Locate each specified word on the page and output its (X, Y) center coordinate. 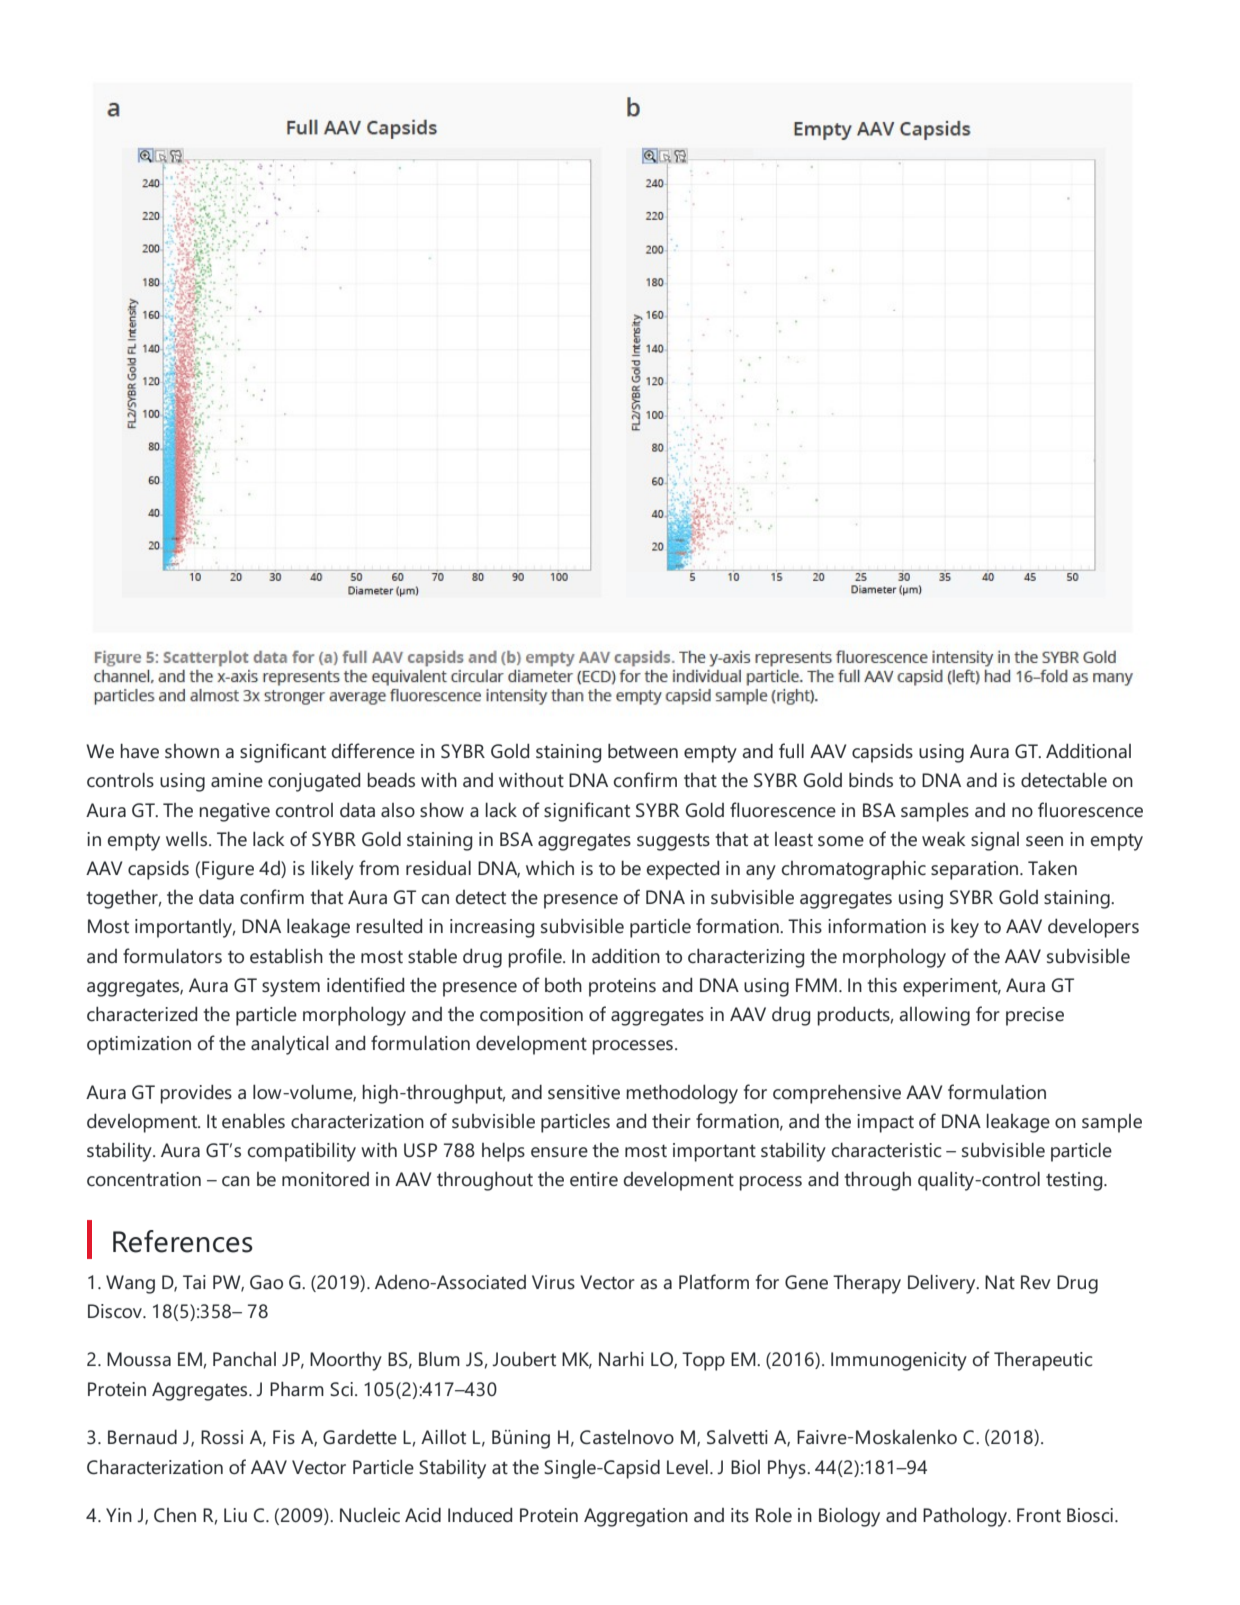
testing (1075, 1181)
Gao (266, 1282)
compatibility (302, 1152)
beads (391, 780)
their (671, 1121)
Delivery (943, 1284)
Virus (553, 1282)
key (965, 928)
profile (536, 958)
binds (871, 779)
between (643, 751)
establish (286, 956)
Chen (175, 1515)
